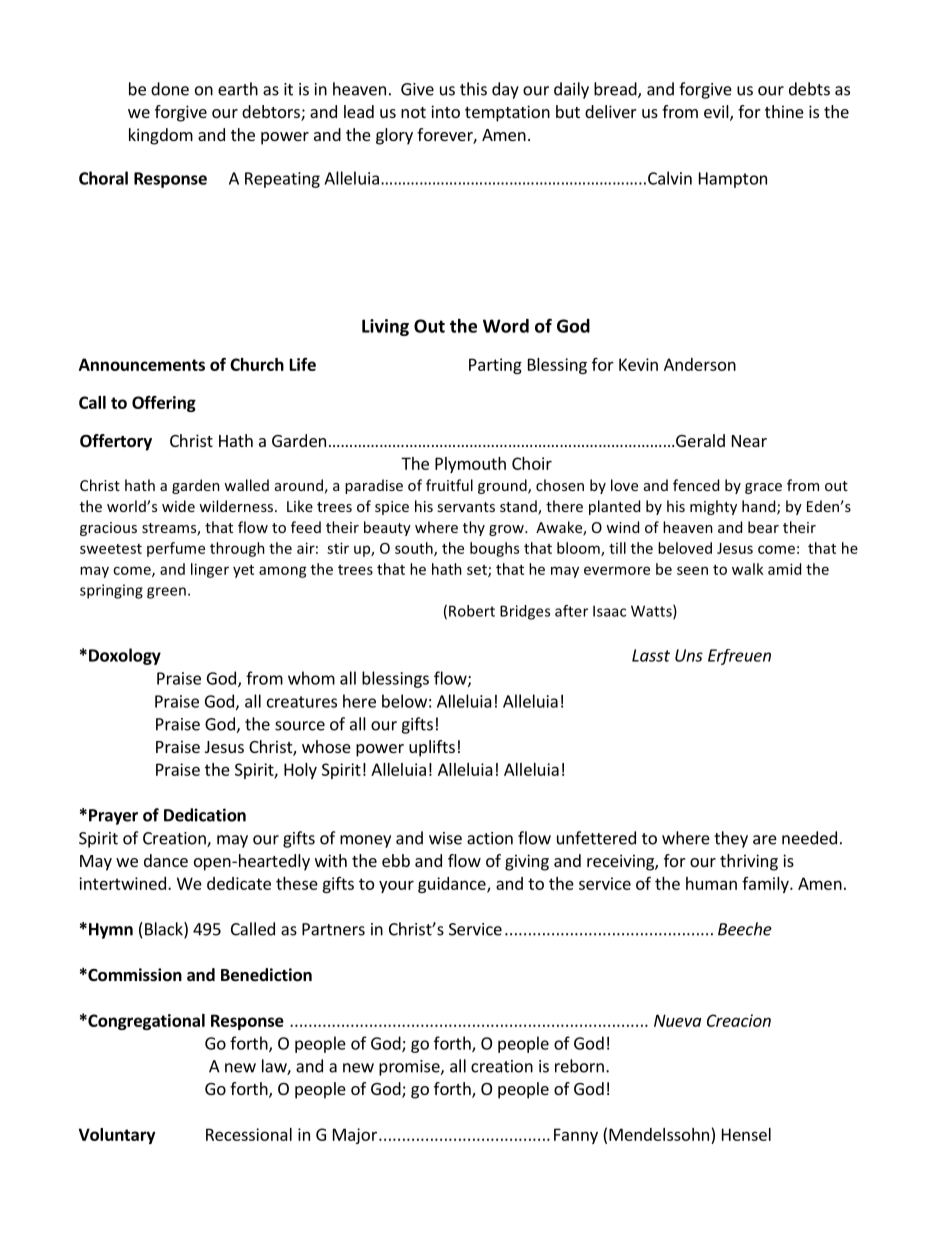 The image size is (952, 1233). Describe the element at coordinates (164, 404) in the screenshot. I see `Offering` at that location.
